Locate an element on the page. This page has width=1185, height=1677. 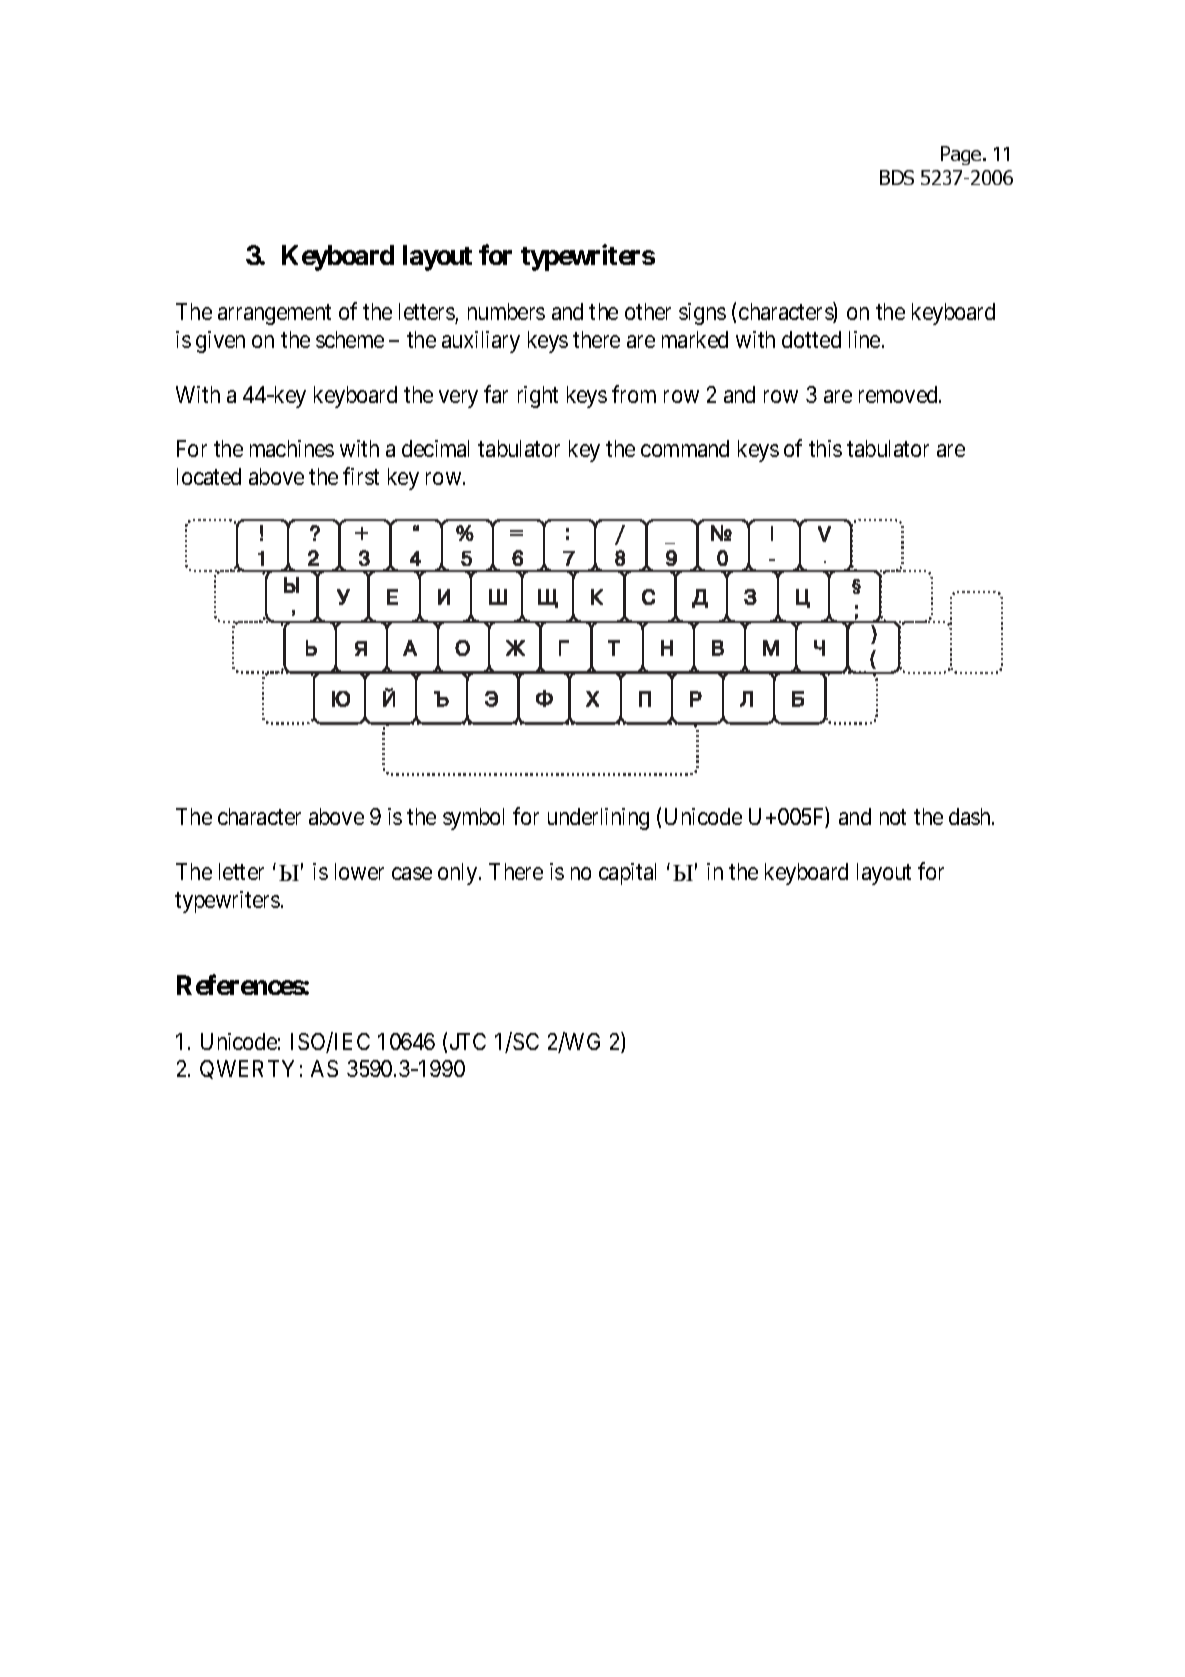
lower is located at coordinates (359, 871).
